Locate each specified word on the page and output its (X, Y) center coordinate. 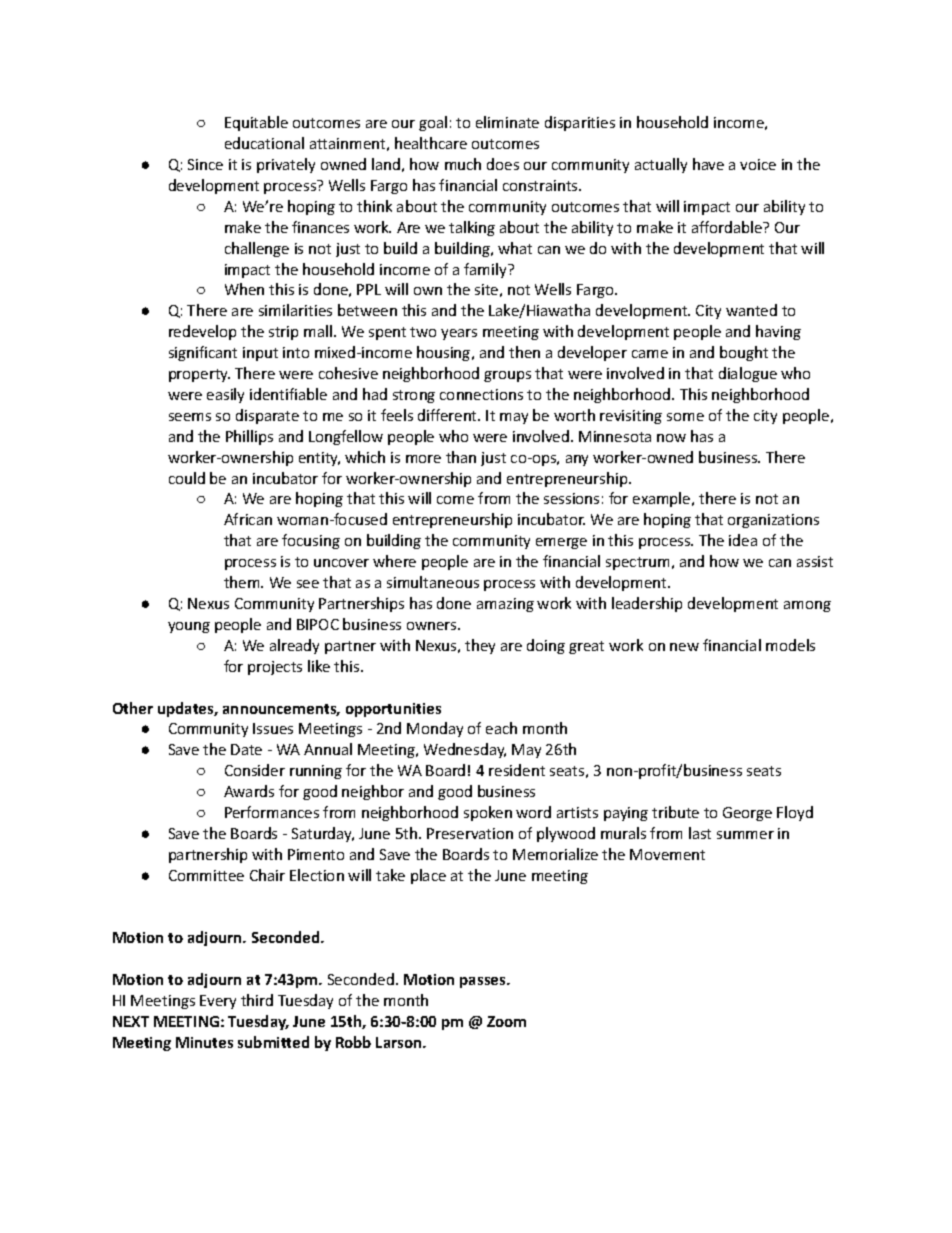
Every (218, 1002)
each (501, 728)
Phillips (249, 437)
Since (205, 164)
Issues (273, 728)
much (463, 164)
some (685, 417)
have (708, 164)
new (684, 647)
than (461, 457)
